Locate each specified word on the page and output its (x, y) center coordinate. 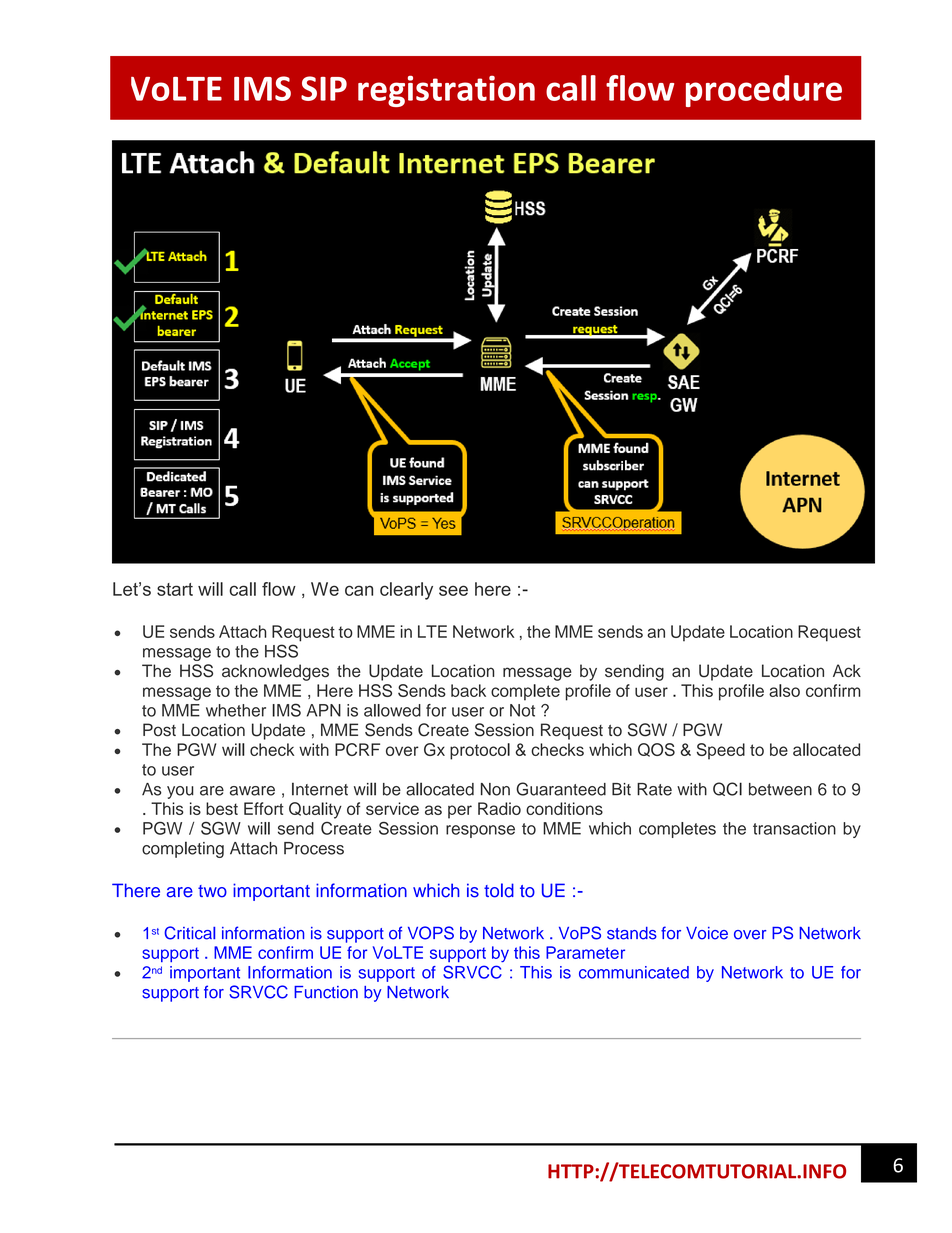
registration (446, 91)
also (784, 690)
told (499, 890)
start (175, 589)
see (453, 590)
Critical (189, 933)
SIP (324, 88)
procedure (764, 91)
